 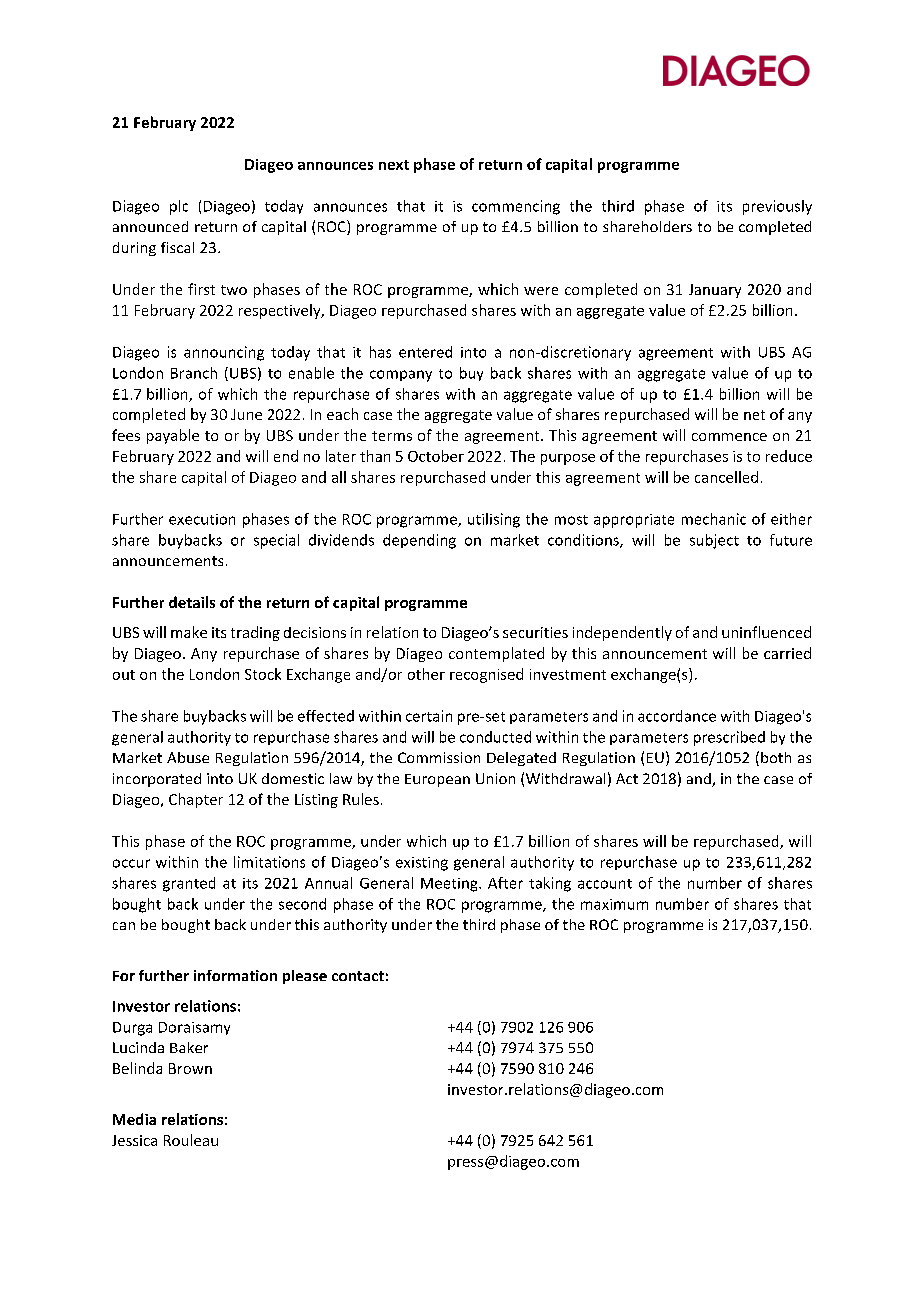 What do you see at coordinates (358, 976) in the screenshot?
I see `contact` at bounding box center [358, 976].
